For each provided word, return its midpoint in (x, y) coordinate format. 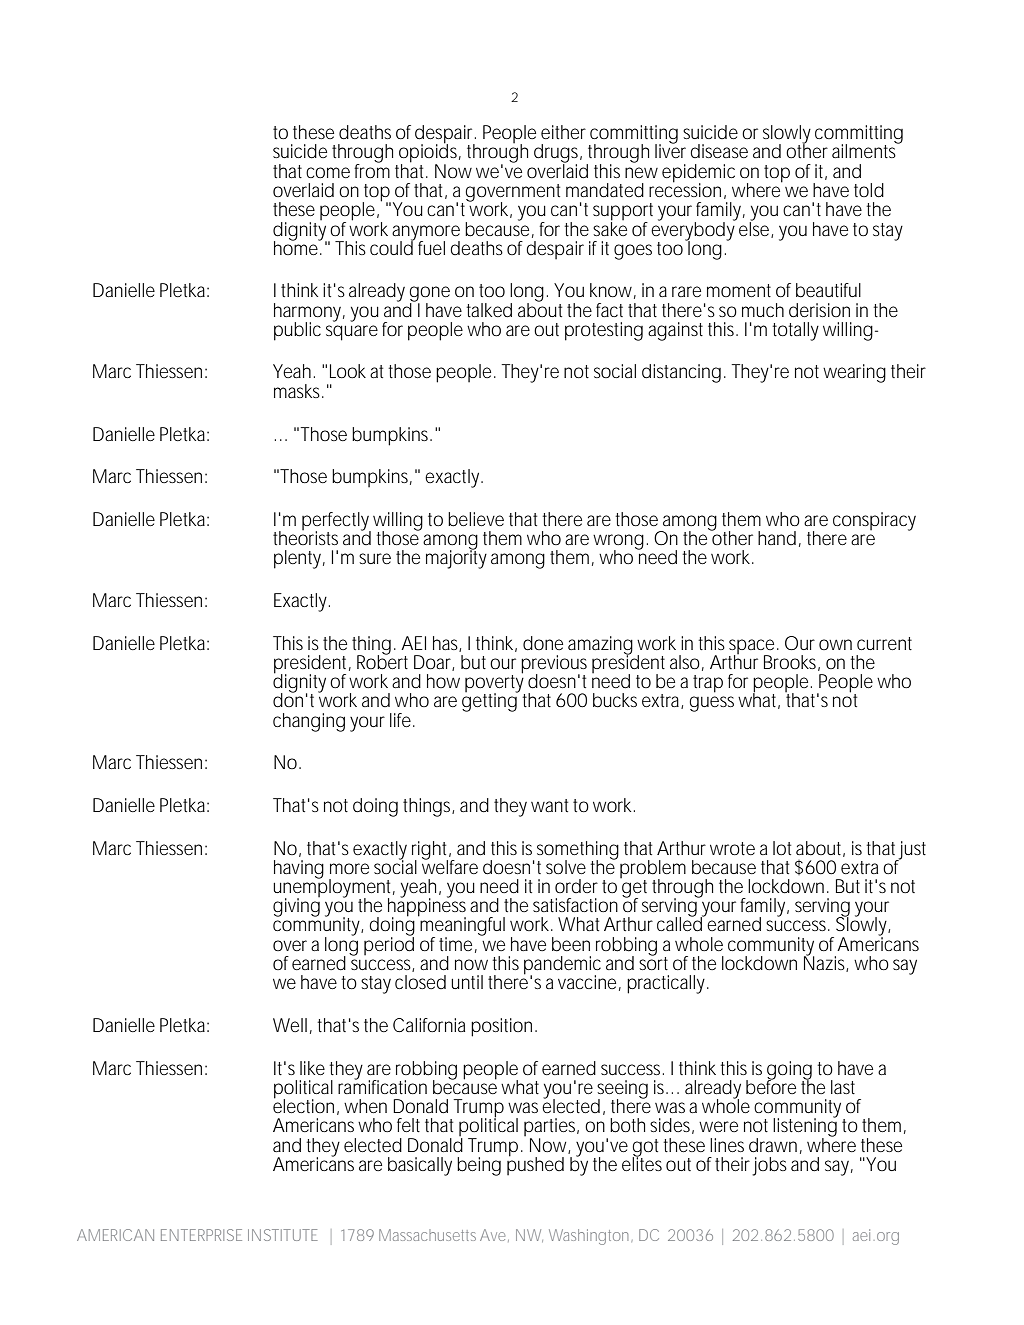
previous (554, 665)
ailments (865, 150)
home (296, 246)
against (675, 331)
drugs (556, 154)
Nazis (824, 962)
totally (795, 331)
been (571, 944)
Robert (382, 661)
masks (297, 391)
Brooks (790, 662)
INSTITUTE (282, 1235)
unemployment (331, 888)
